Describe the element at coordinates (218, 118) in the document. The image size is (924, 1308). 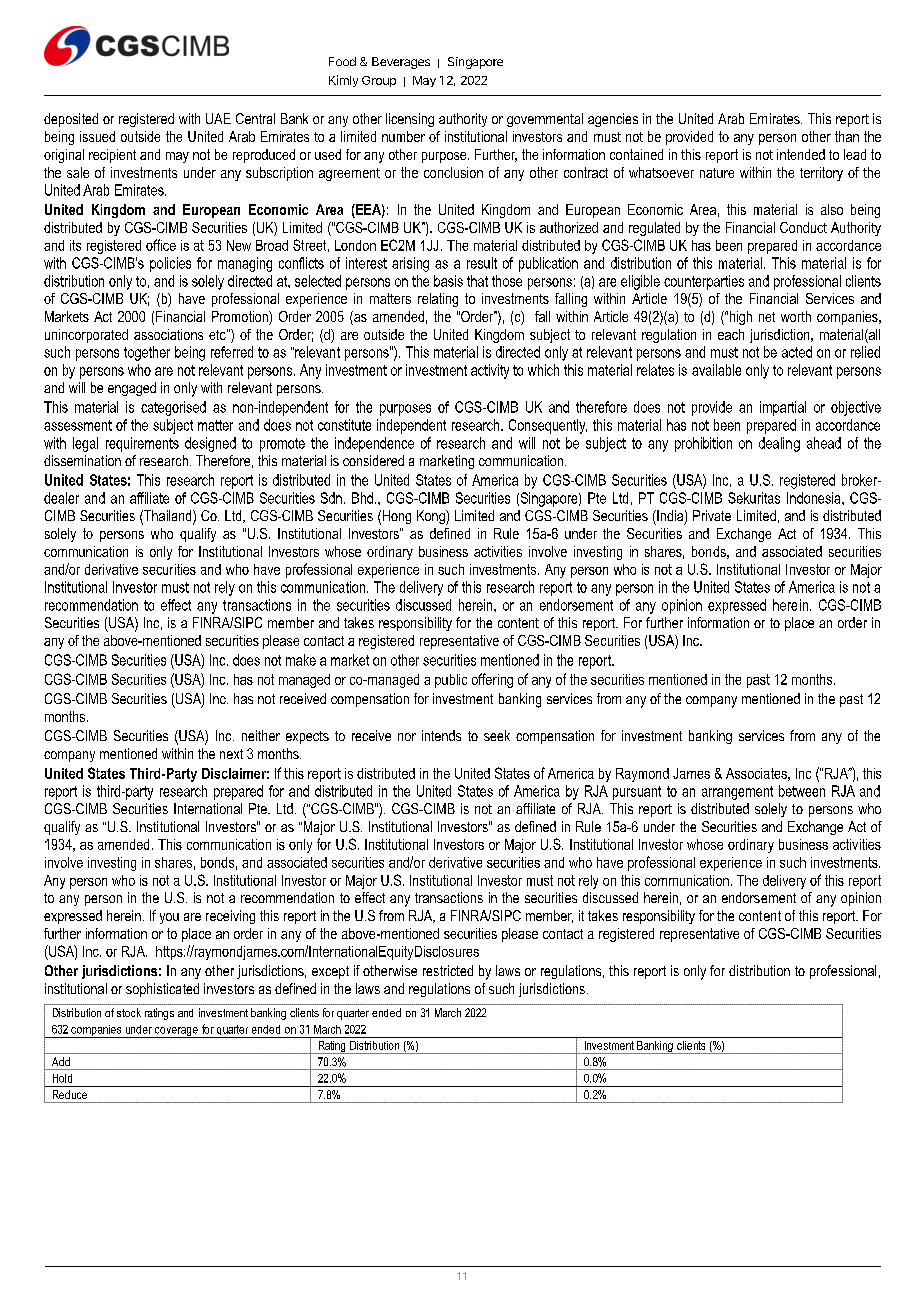
I see `UAE` at that location.
